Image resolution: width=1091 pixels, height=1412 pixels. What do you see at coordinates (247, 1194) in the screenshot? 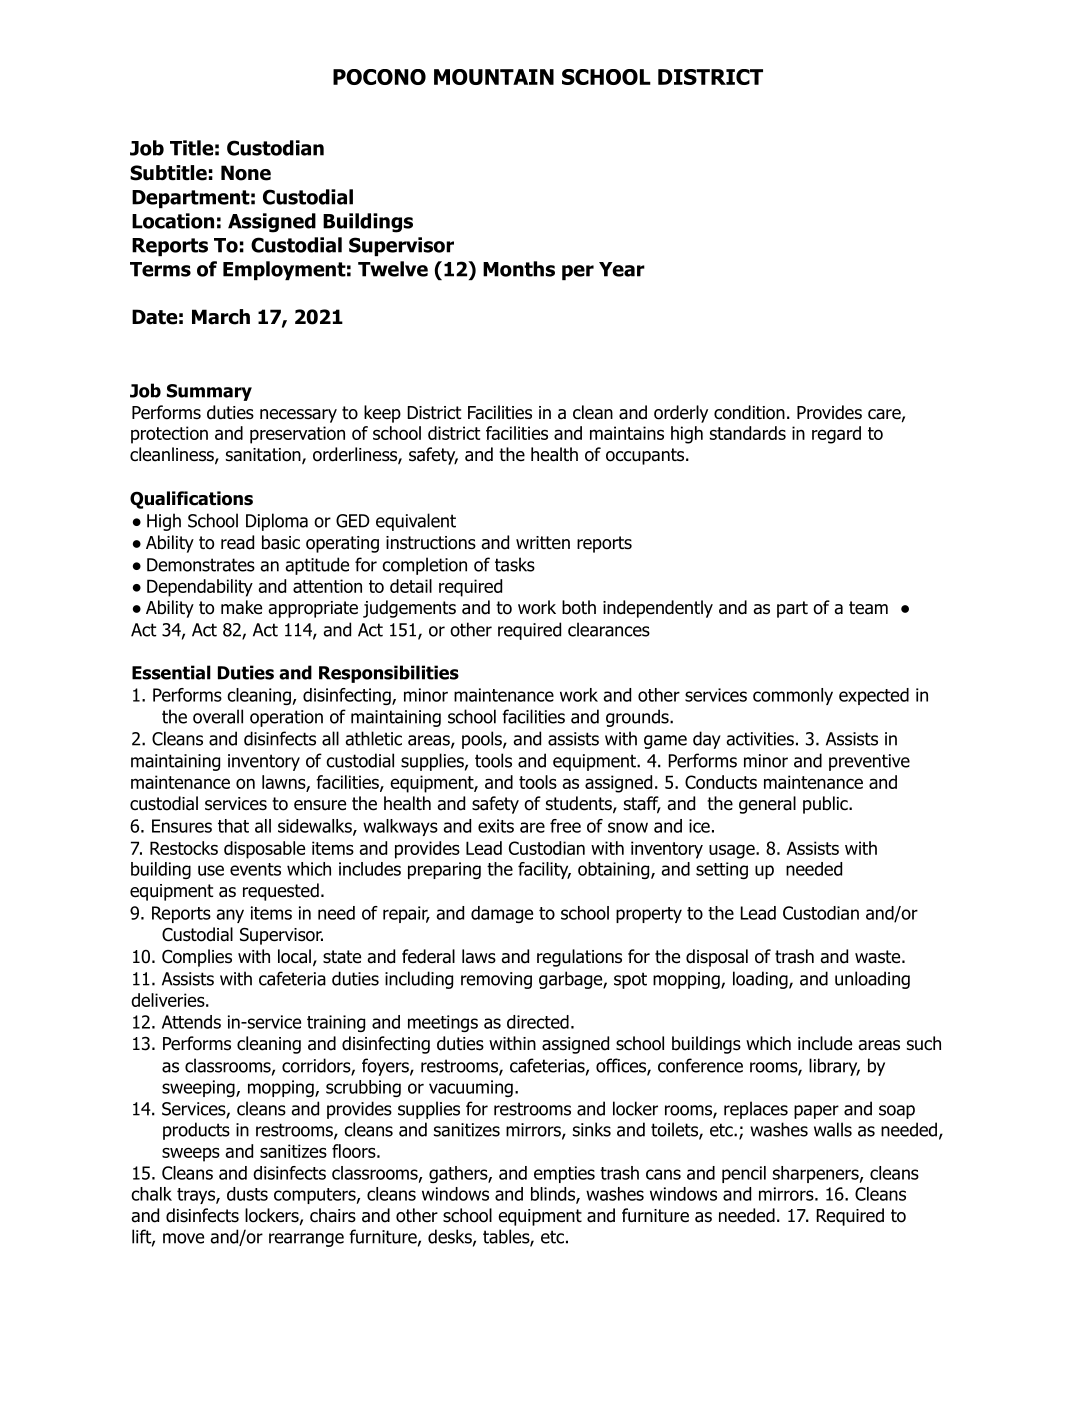
I see `dusts` at bounding box center [247, 1194].
